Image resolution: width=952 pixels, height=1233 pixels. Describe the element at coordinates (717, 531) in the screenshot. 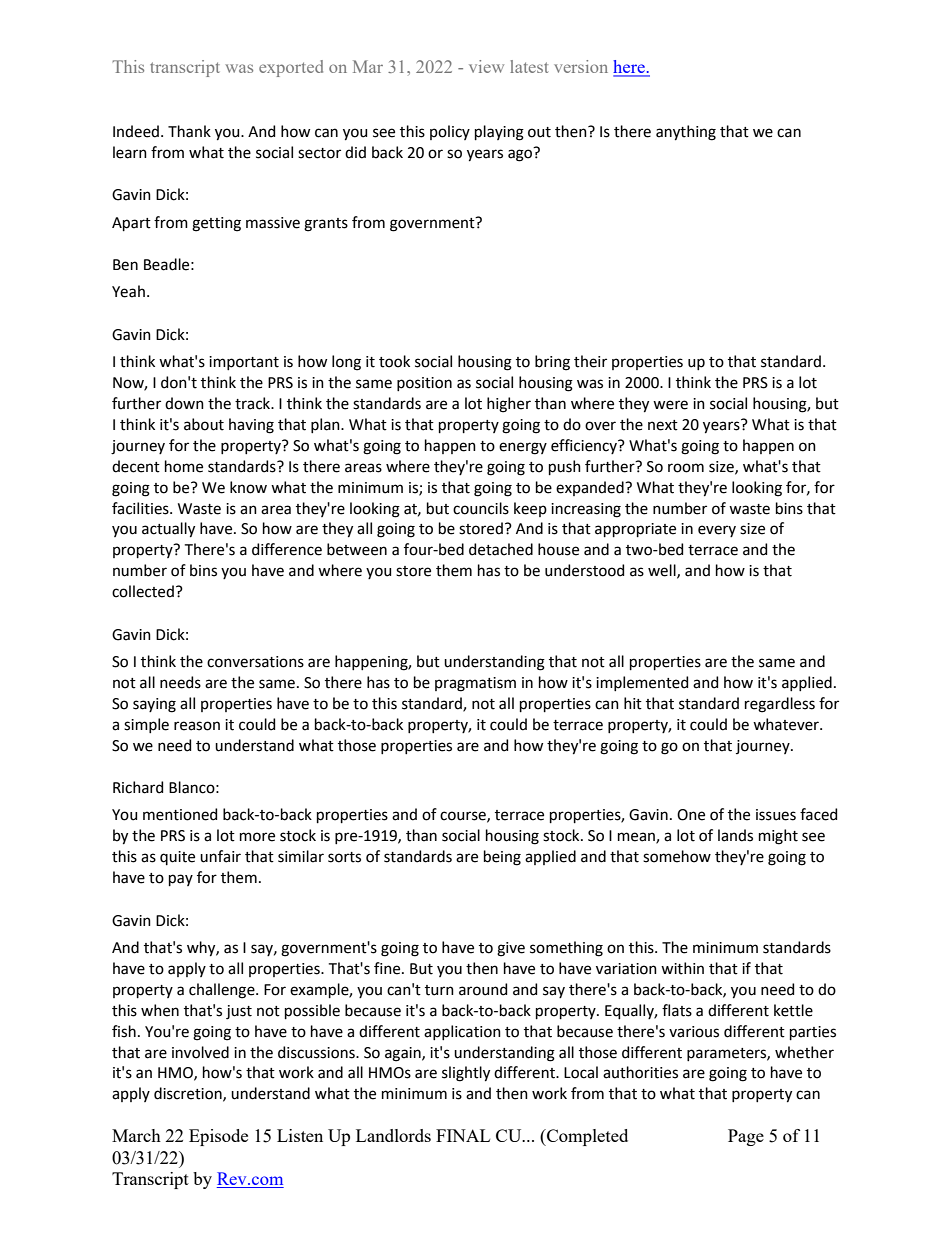

I see `every` at that location.
